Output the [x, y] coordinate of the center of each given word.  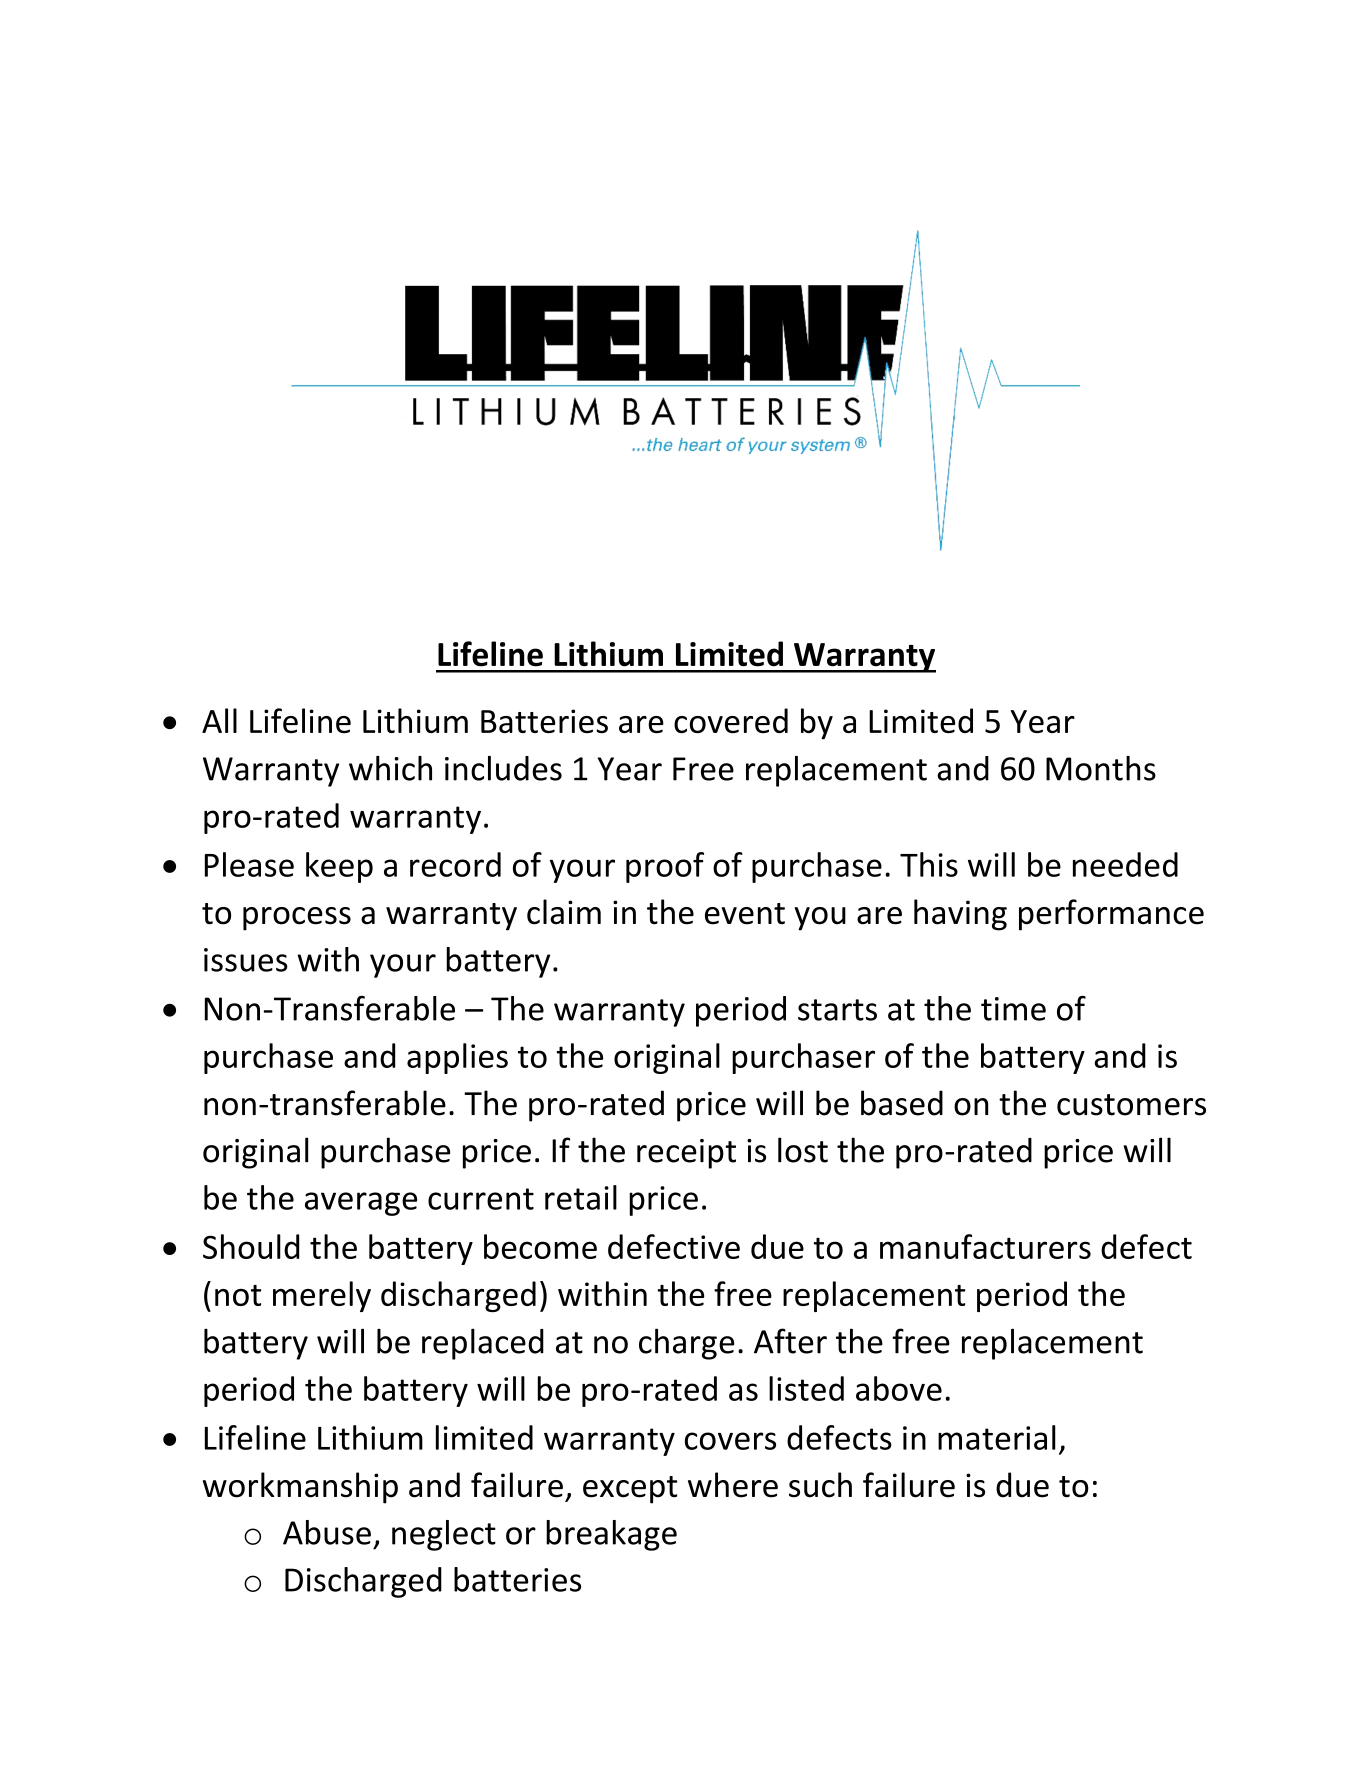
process [297, 919]
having [960, 915]
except [630, 1490]
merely [322, 1296]
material [997, 1437]
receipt [686, 1154]
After [790, 1341]
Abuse [327, 1532]
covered [731, 720]
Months [1101, 768]
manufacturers [985, 1246]
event [745, 914]
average [361, 1204]
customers [1131, 1105]
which [390, 768]
